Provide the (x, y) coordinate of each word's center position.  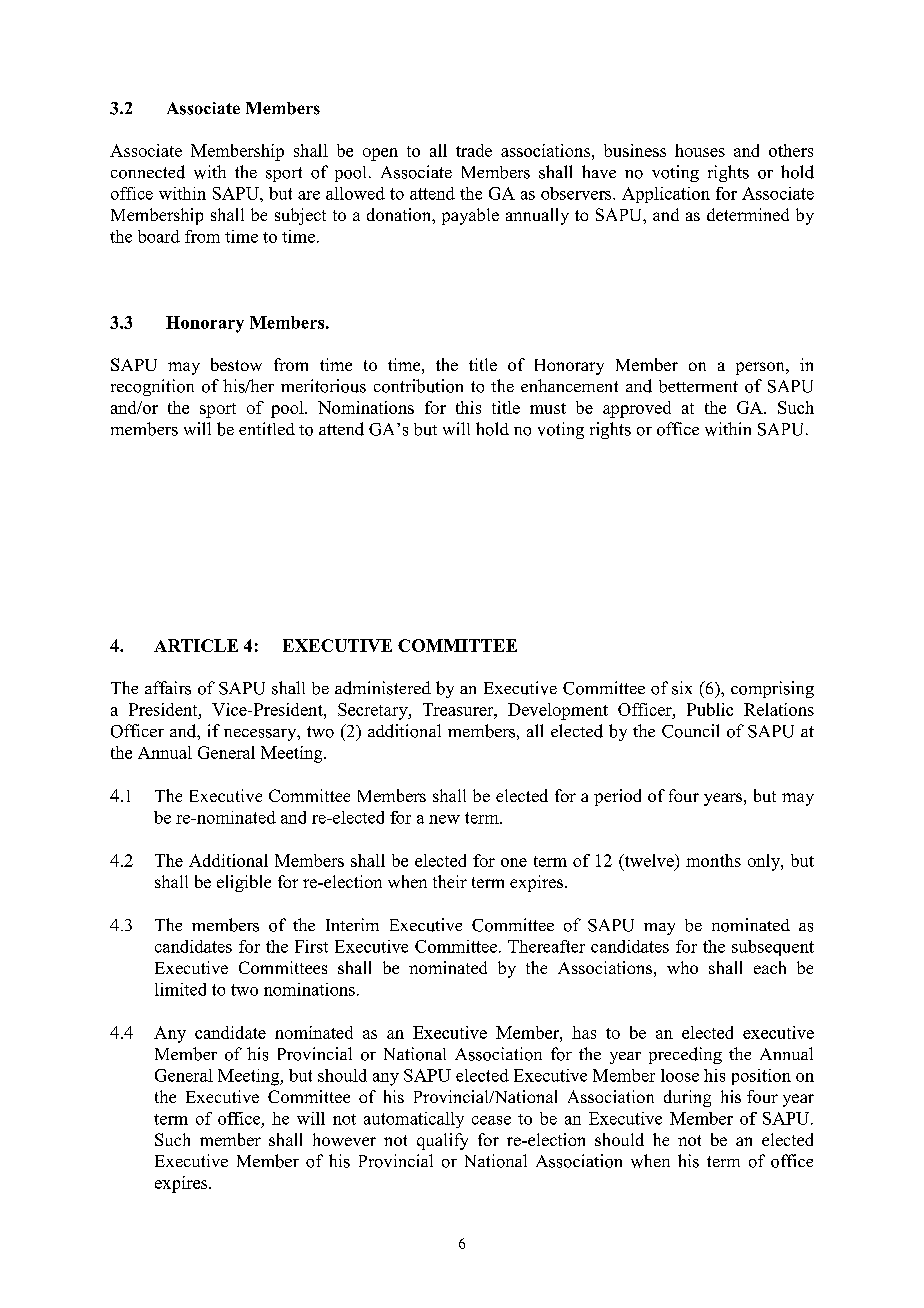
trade (474, 150)
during (687, 1098)
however (344, 1139)
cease (491, 1120)
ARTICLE (196, 645)
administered (383, 688)
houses (700, 150)
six (682, 688)
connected (148, 172)
